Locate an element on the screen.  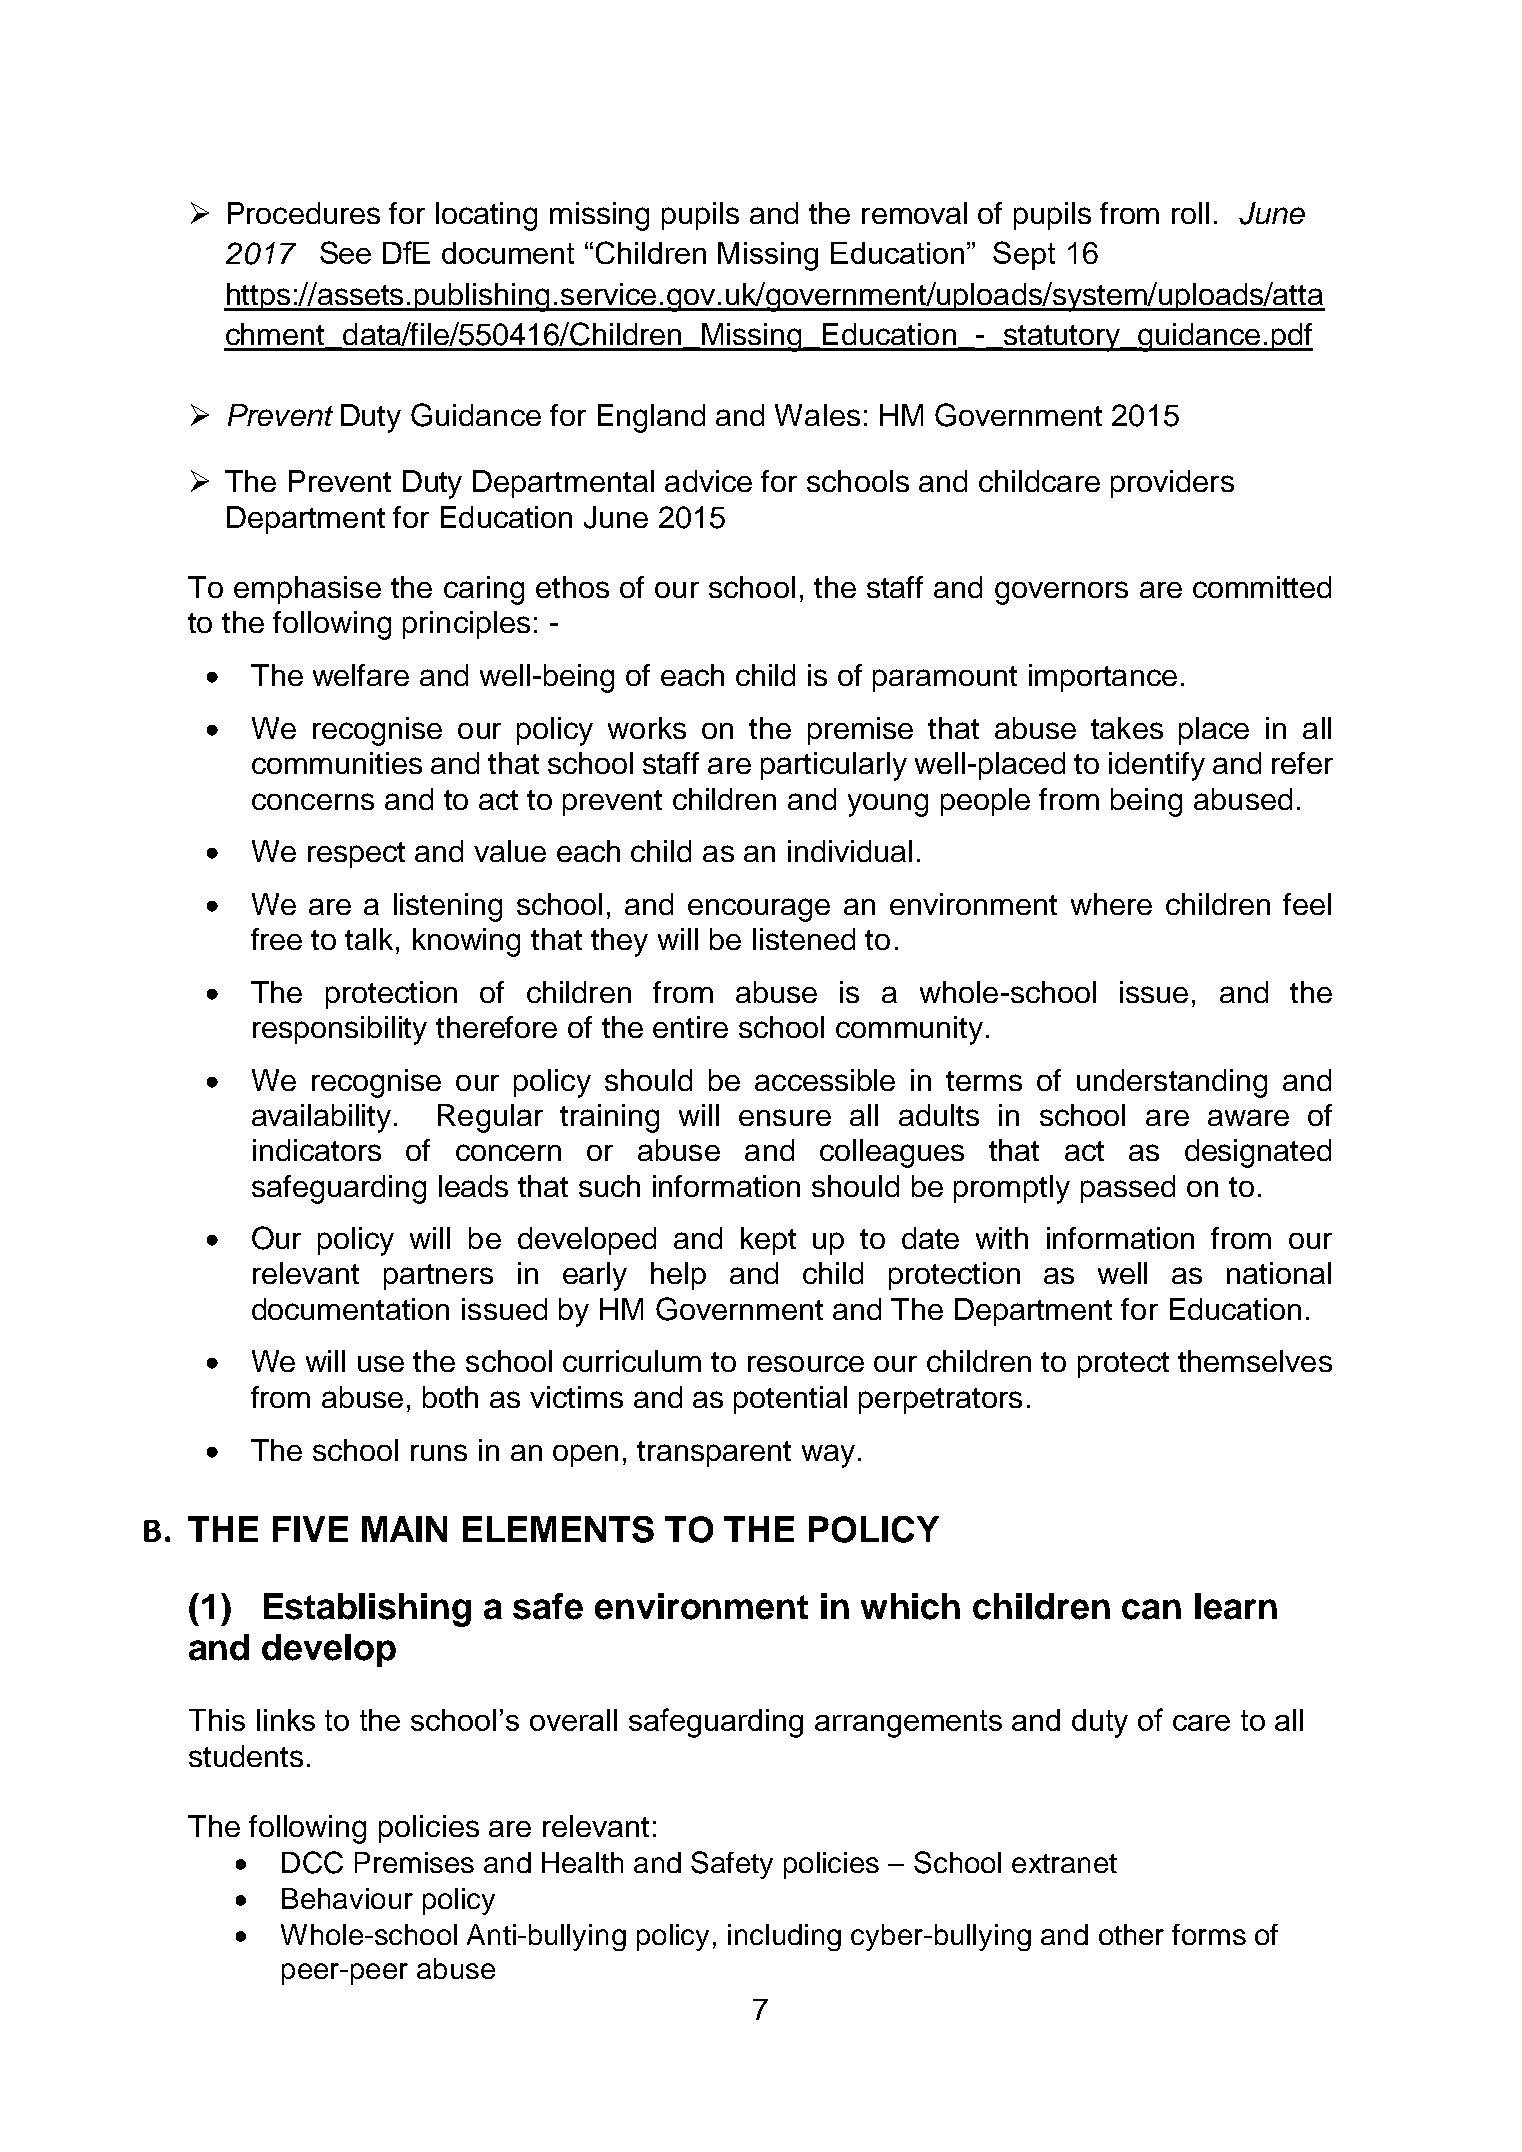
resource is located at coordinates (806, 1363).
